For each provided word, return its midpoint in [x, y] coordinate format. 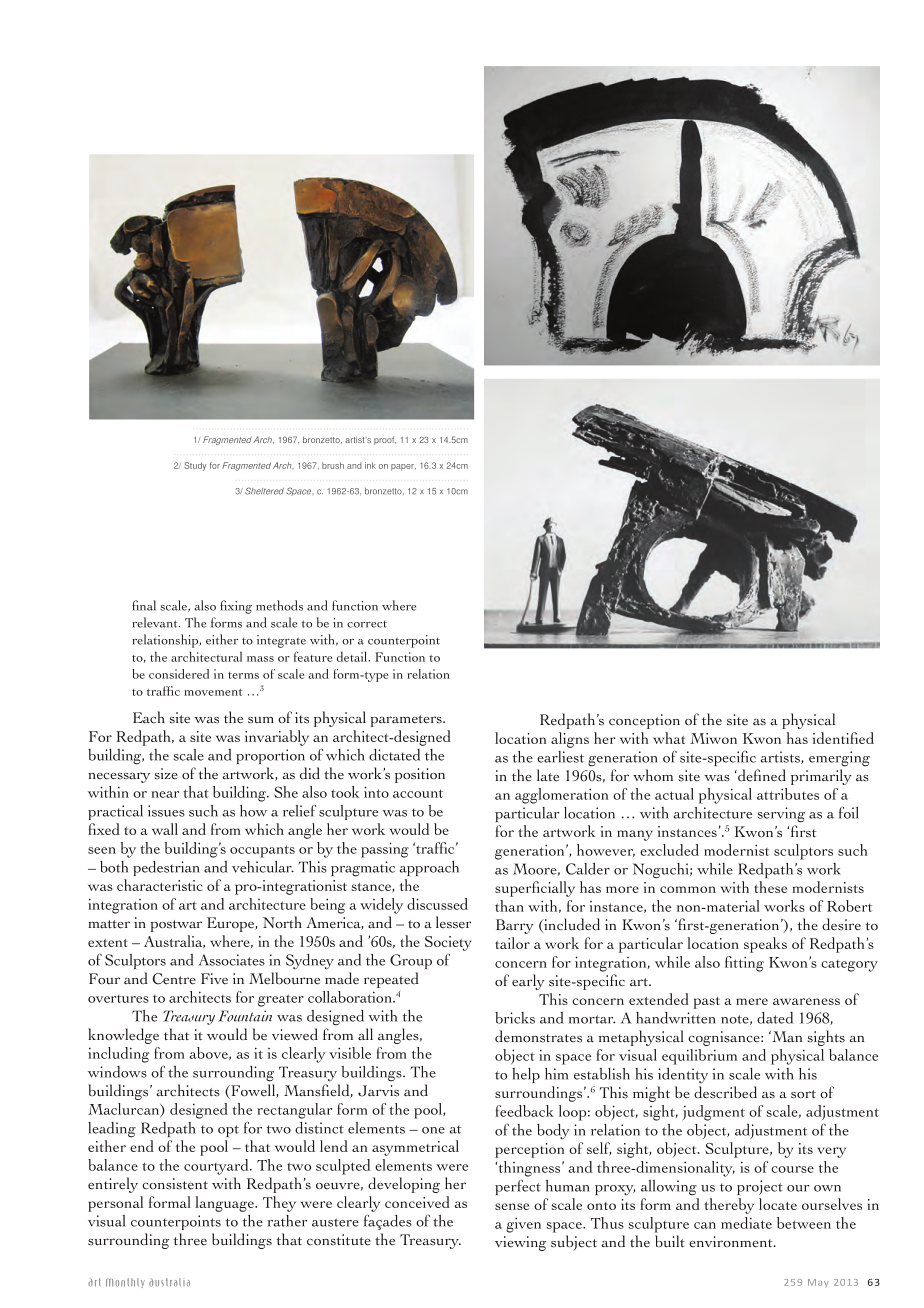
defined [761, 775]
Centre [174, 979]
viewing [521, 1243]
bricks [515, 1018]
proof [385, 440]
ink [370, 465]
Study [195, 466]
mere [752, 1001]
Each [149, 717]
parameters [407, 721]
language [226, 1204]
